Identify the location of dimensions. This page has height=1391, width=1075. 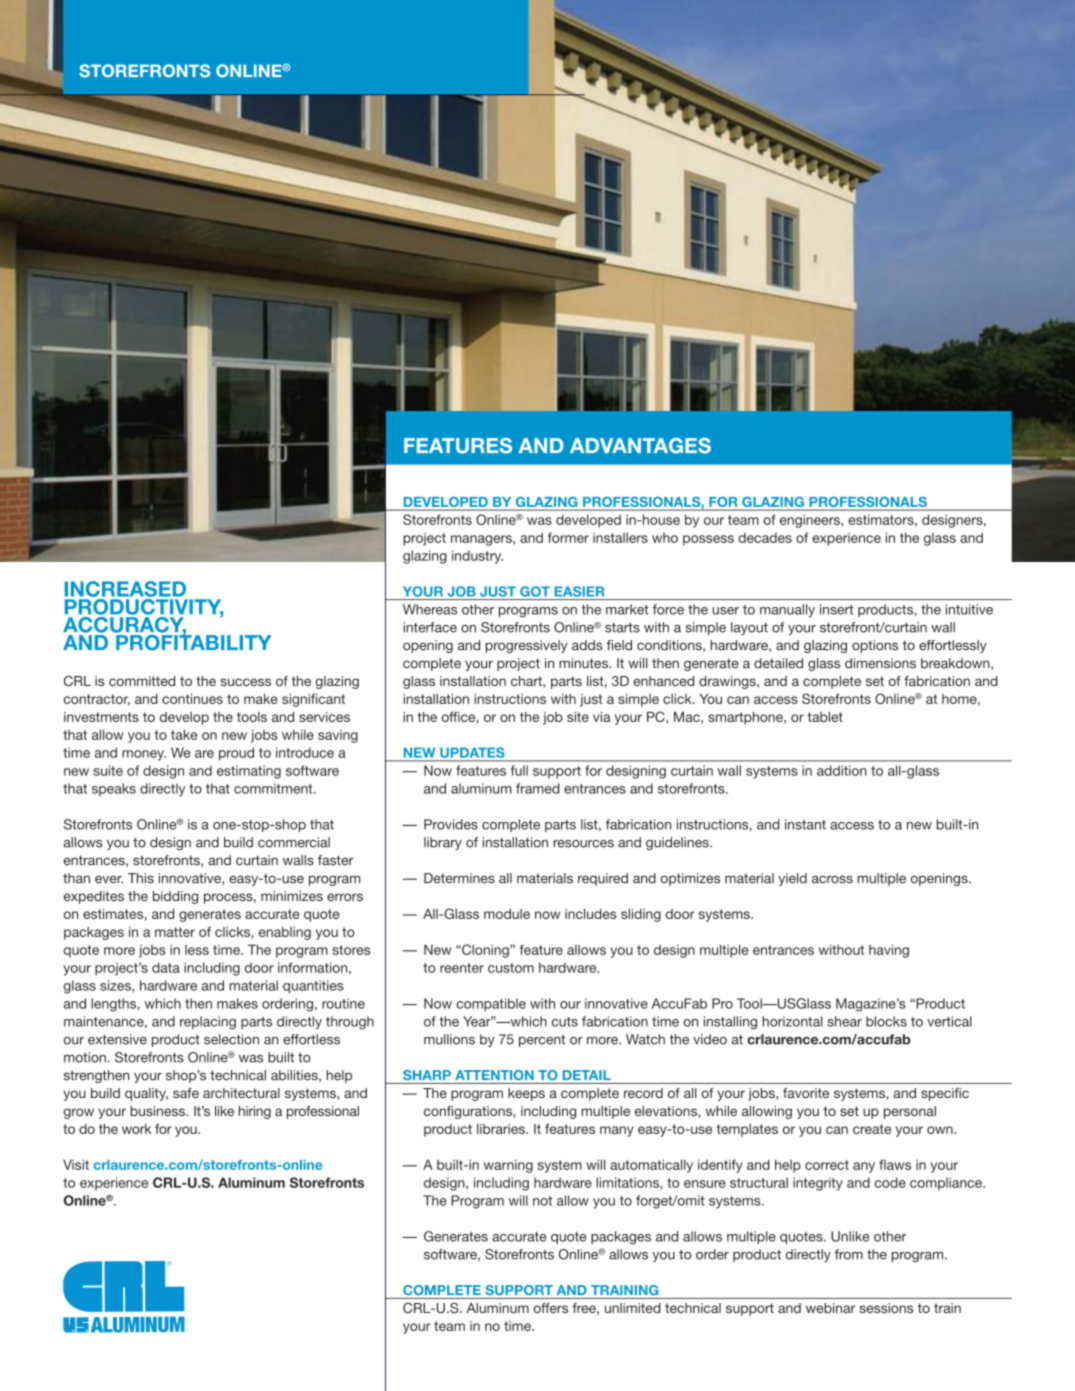
(880, 663).
